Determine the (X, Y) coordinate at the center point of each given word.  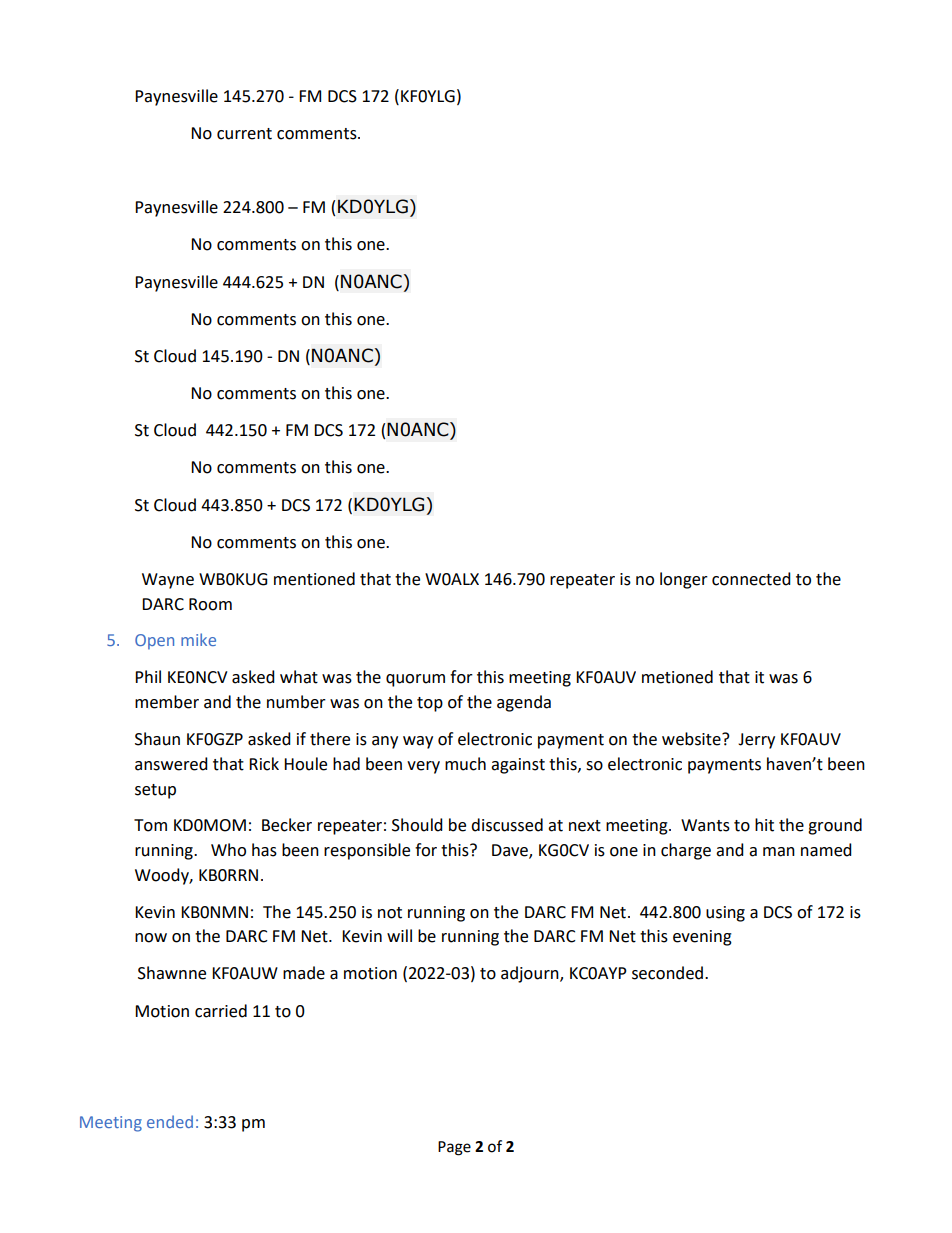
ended (170, 1121)
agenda (524, 703)
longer (684, 580)
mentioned (314, 579)
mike (198, 639)
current (244, 134)
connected (751, 579)
